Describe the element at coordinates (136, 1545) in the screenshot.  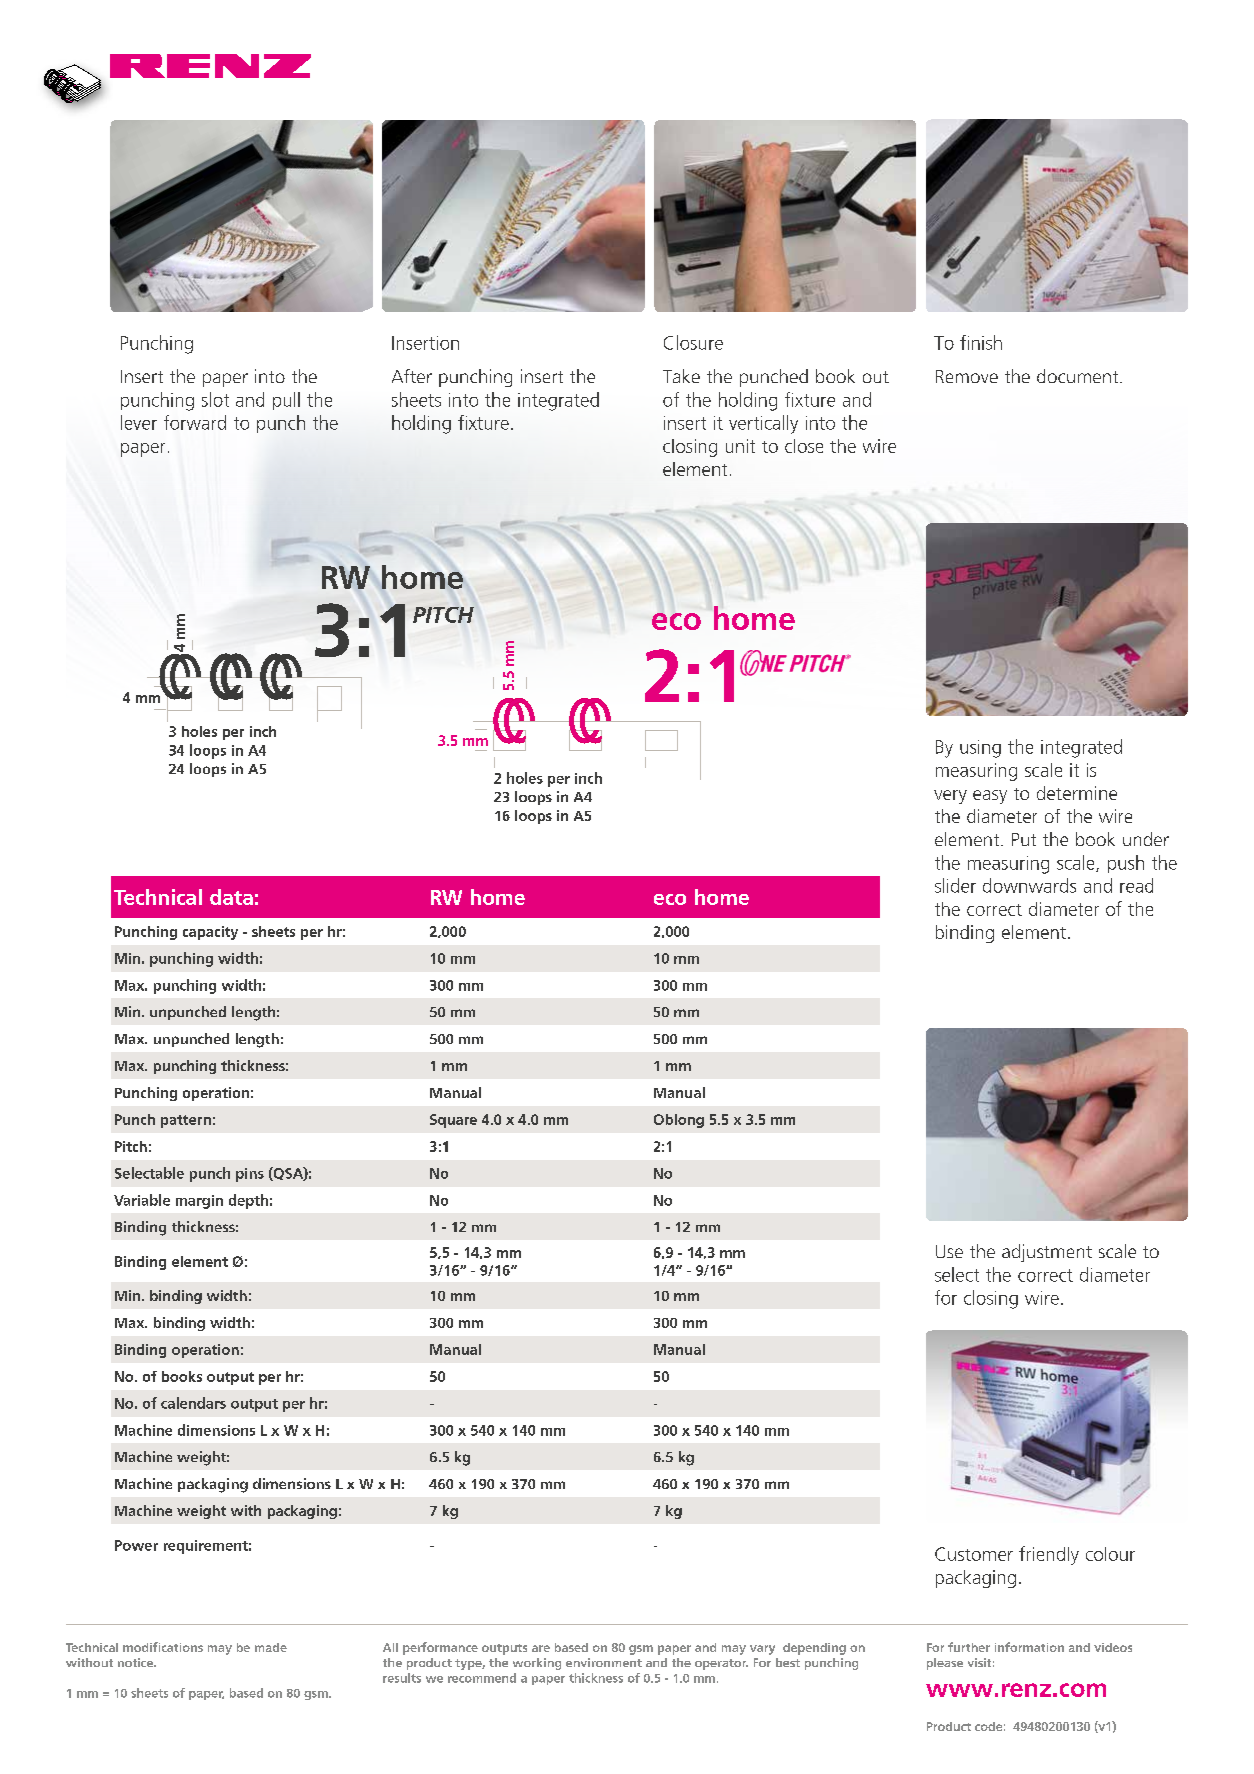
I see `Power` at that location.
